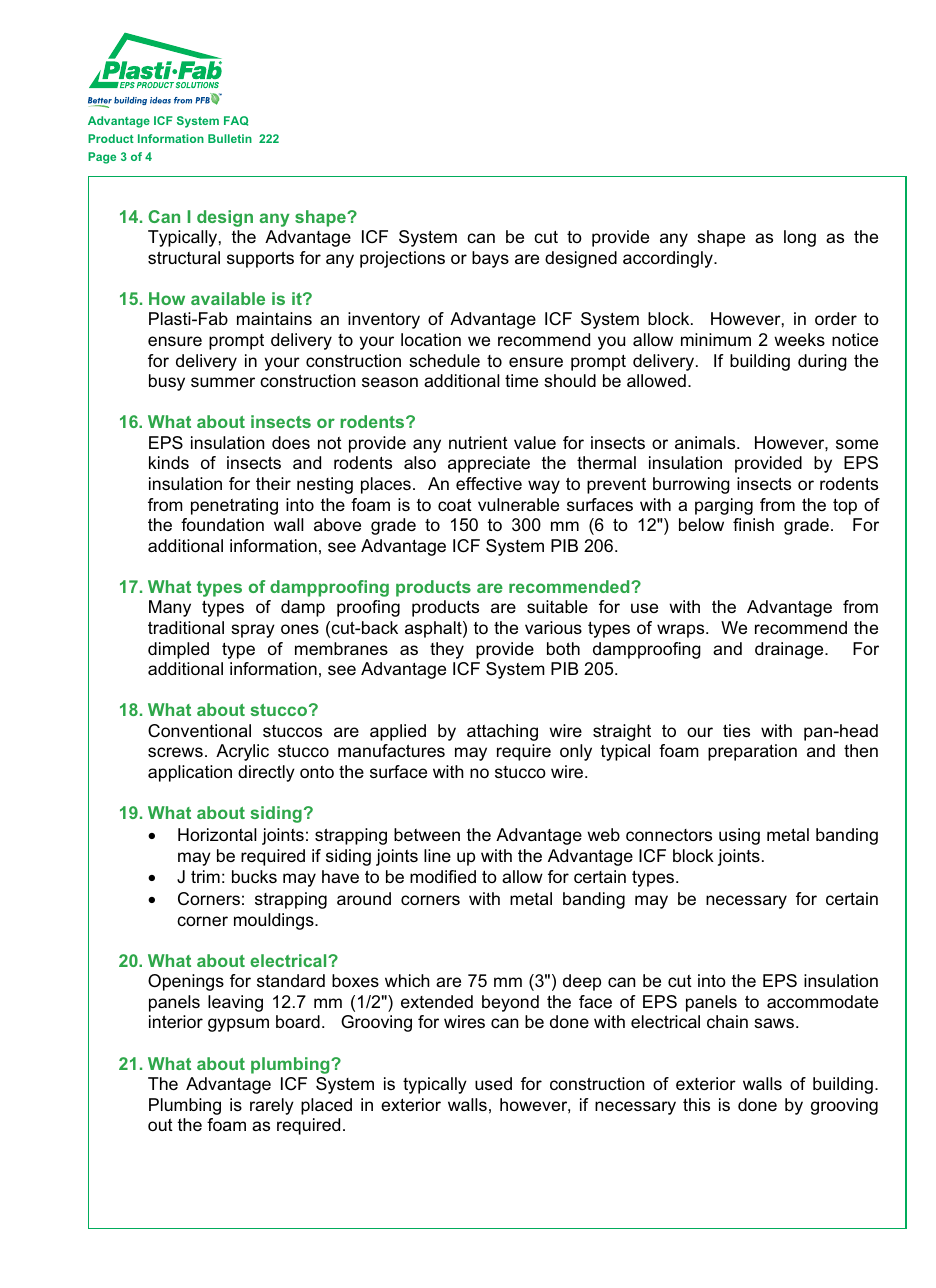 The width and height of the screenshot is (936, 1288). Describe the element at coordinates (490, 259) in the screenshot. I see `bays` at that location.
